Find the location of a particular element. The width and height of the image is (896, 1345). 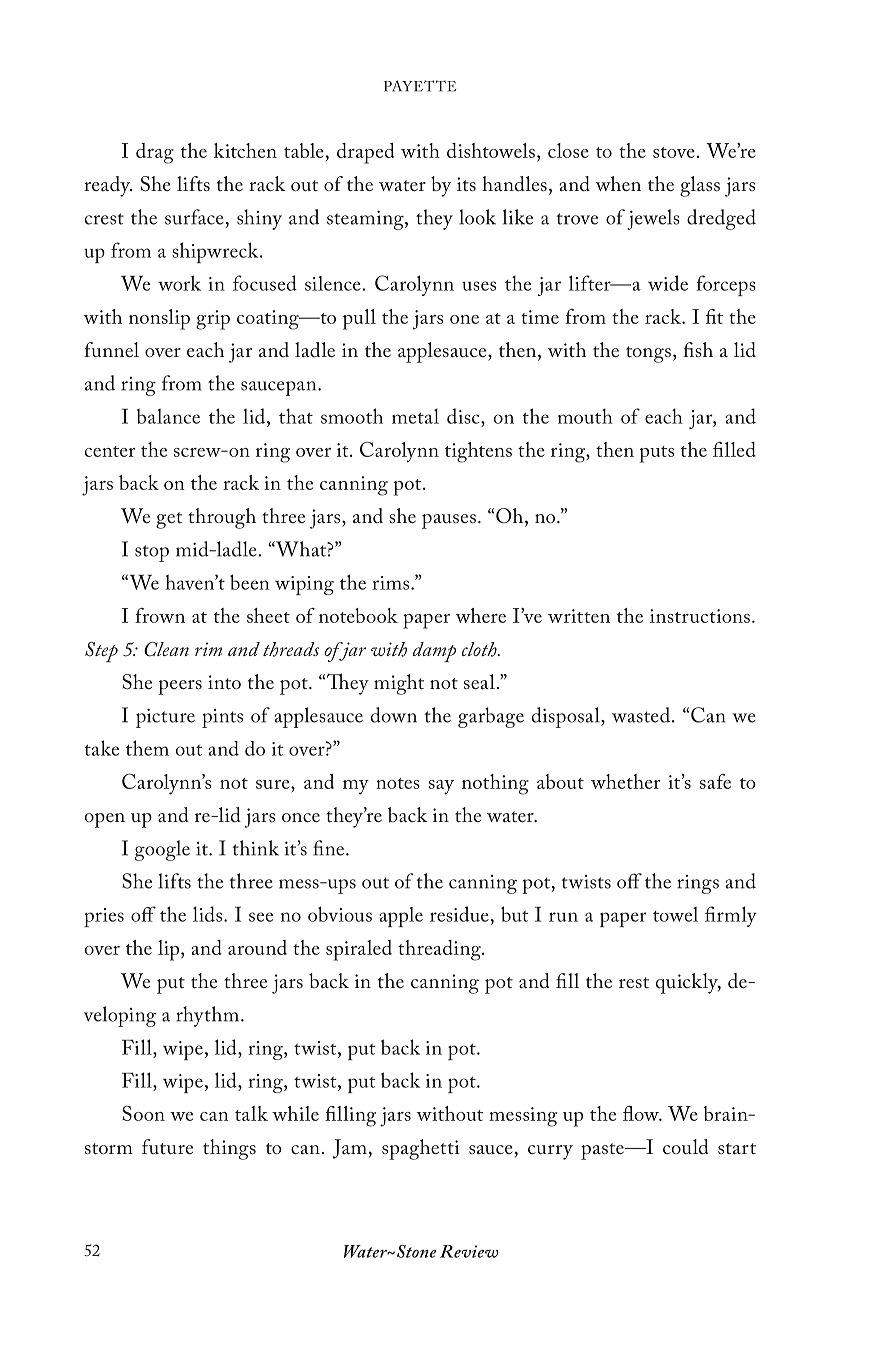

get is located at coordinates (169, 520).
